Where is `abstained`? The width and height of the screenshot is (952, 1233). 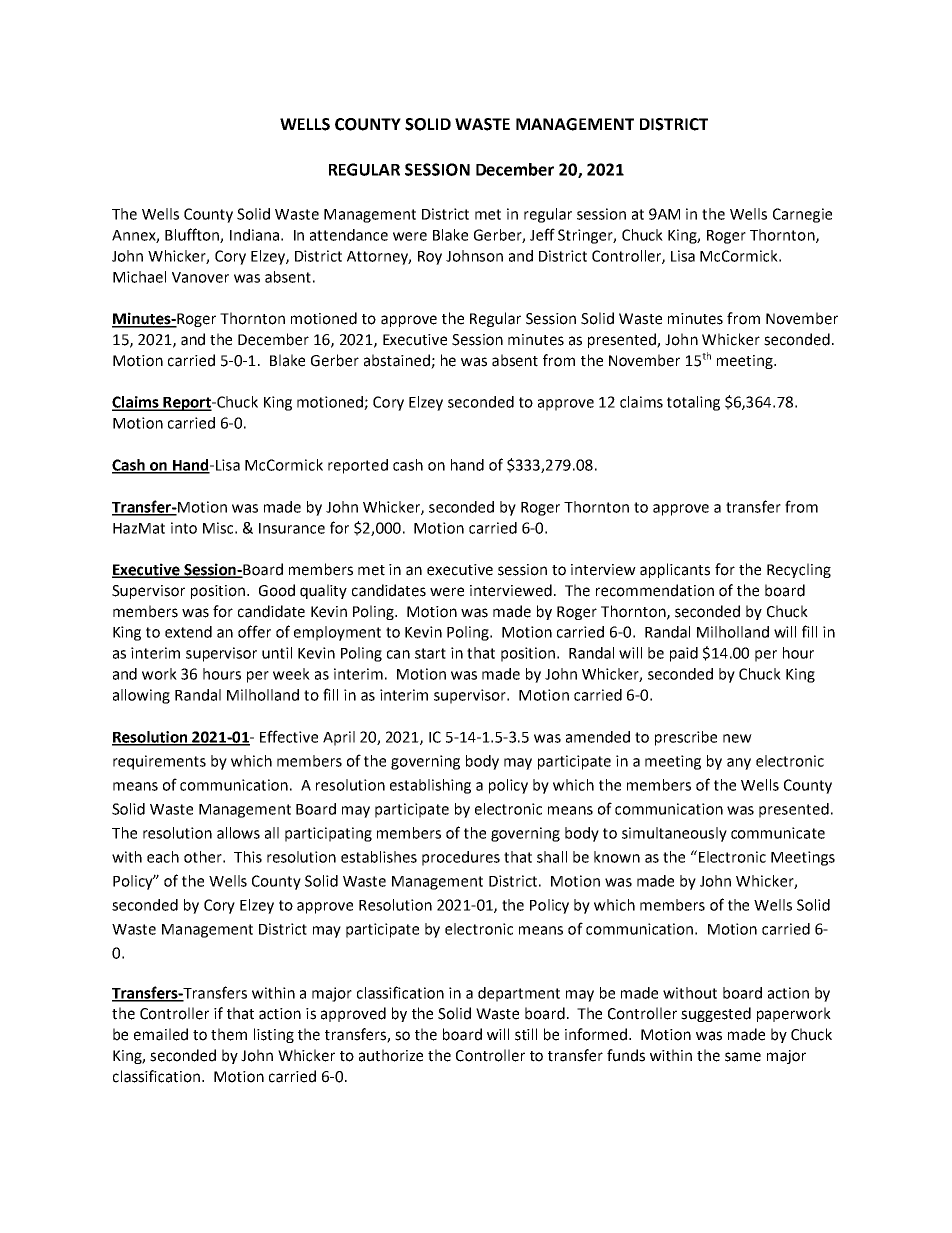 abstained is located at coordinates (397, 360).
